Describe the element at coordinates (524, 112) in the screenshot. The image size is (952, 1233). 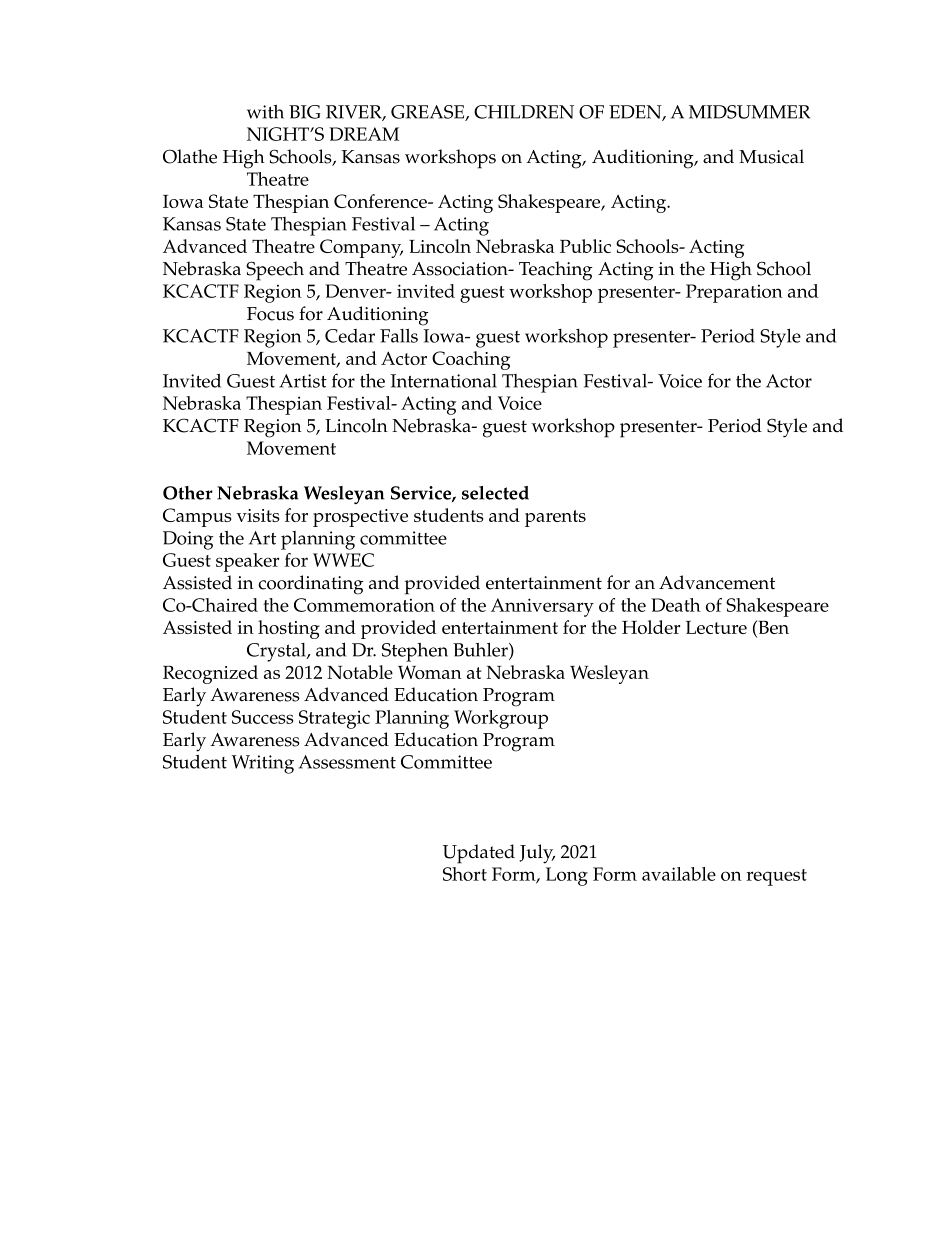
I see `CHILDREN` at that location.
